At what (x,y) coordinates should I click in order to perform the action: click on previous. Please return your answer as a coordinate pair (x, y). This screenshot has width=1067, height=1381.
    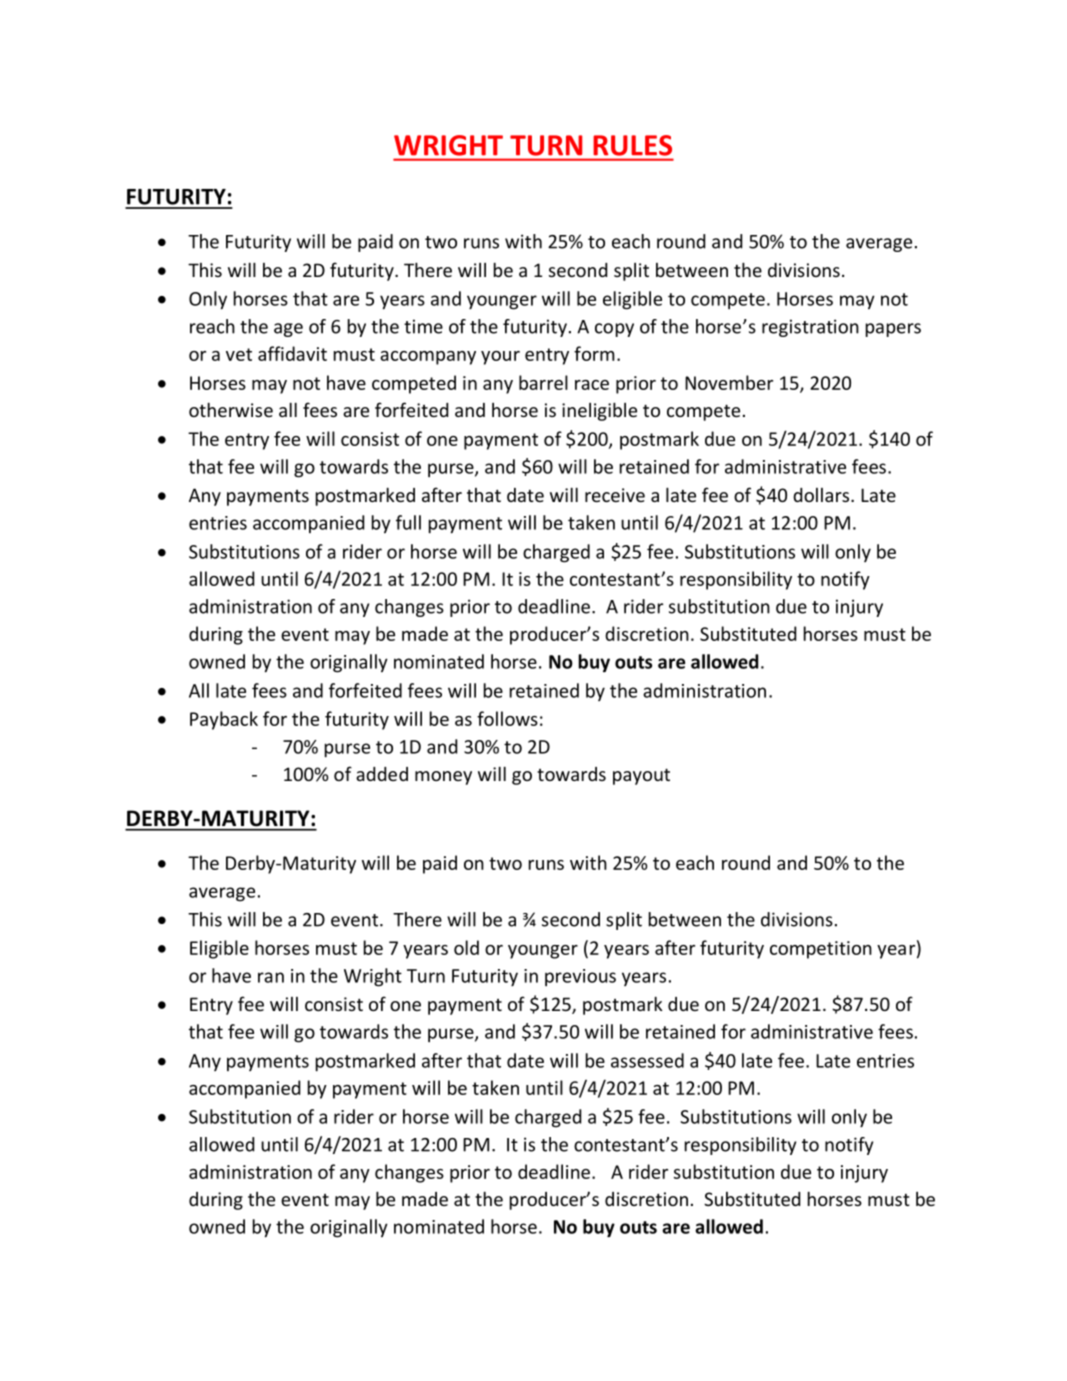
    Looking at the image, I should click on (580, 977).
